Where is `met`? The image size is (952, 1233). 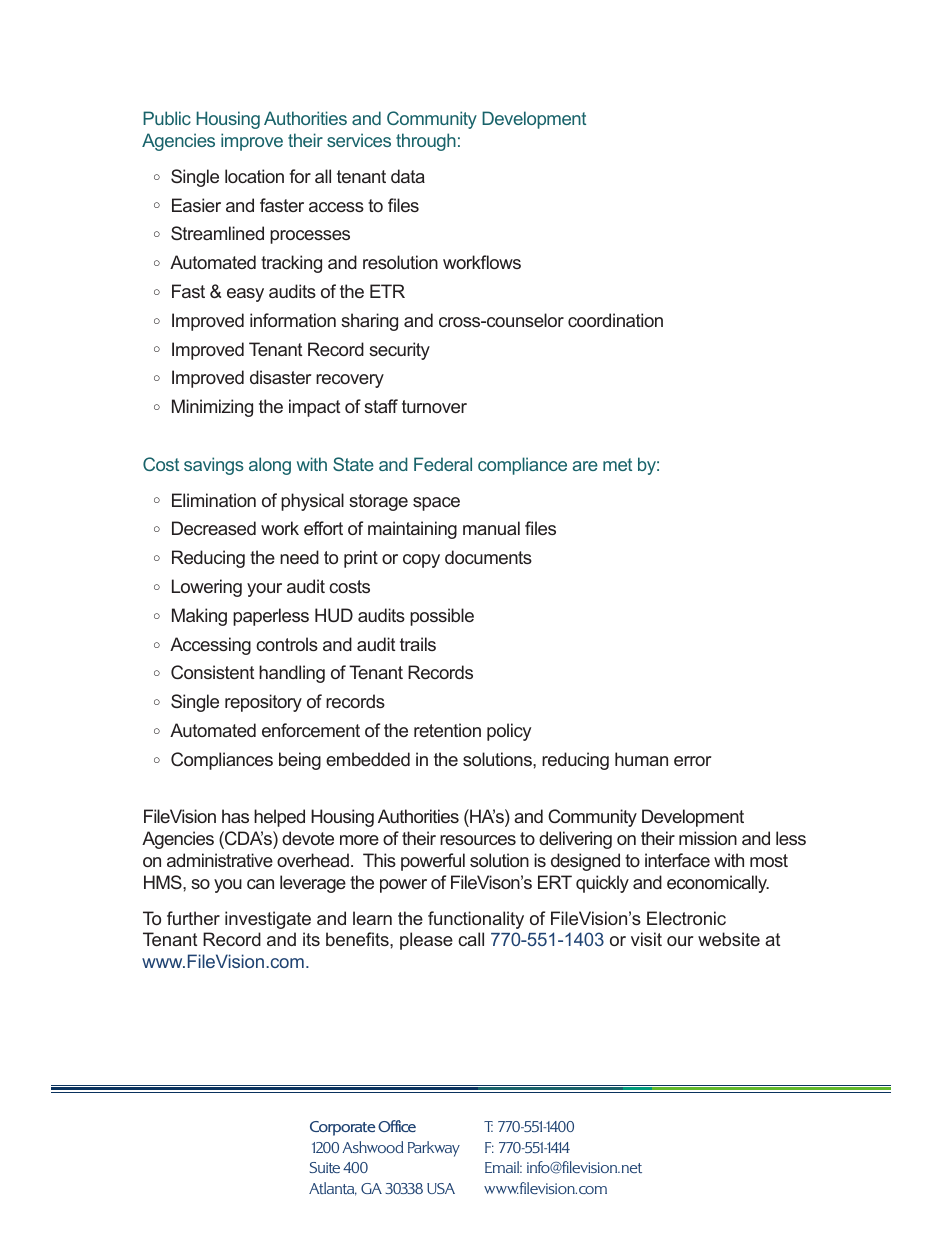
met is located at coordinates (617, 464).
